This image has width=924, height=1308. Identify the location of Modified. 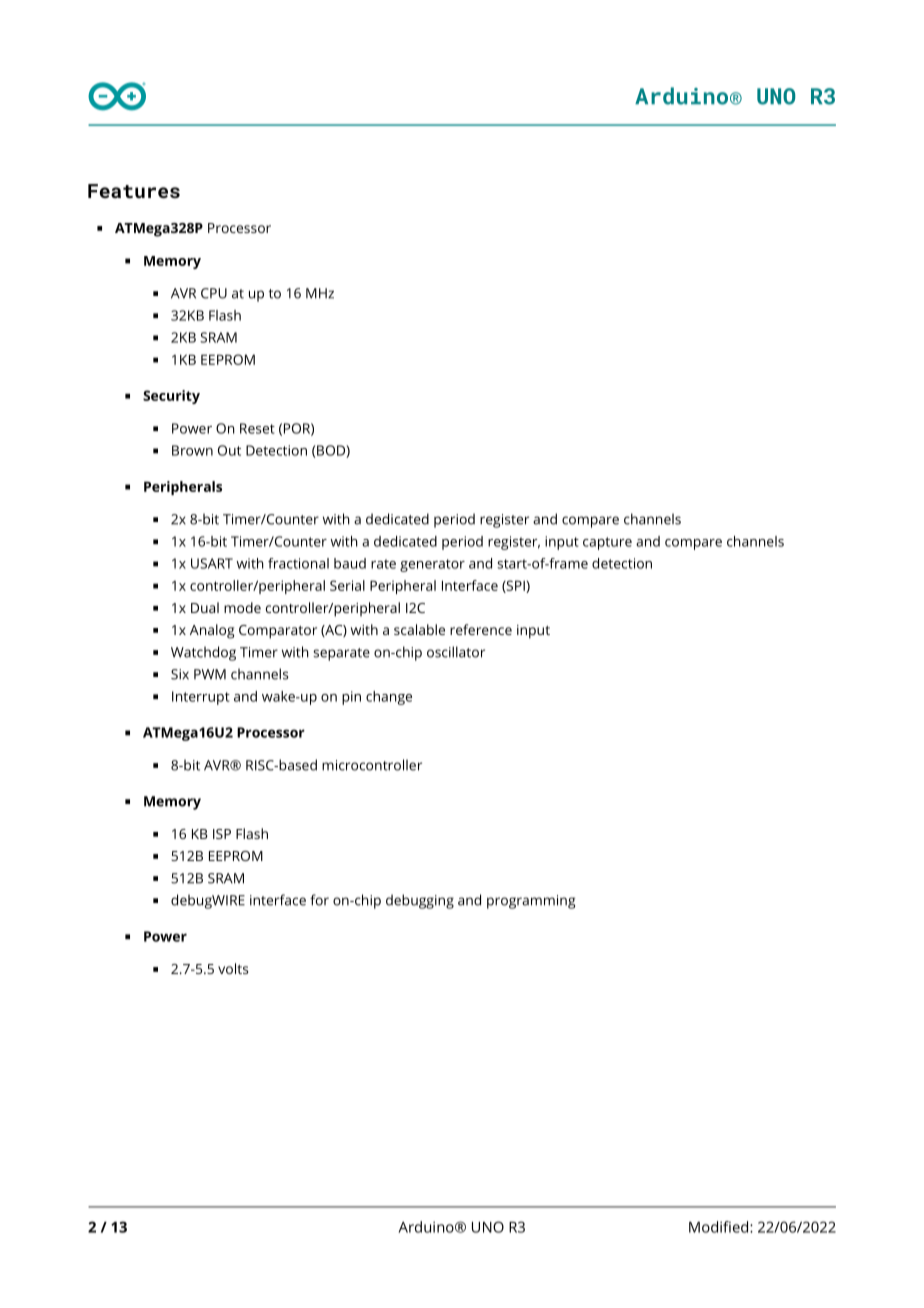
(720, 1227).
